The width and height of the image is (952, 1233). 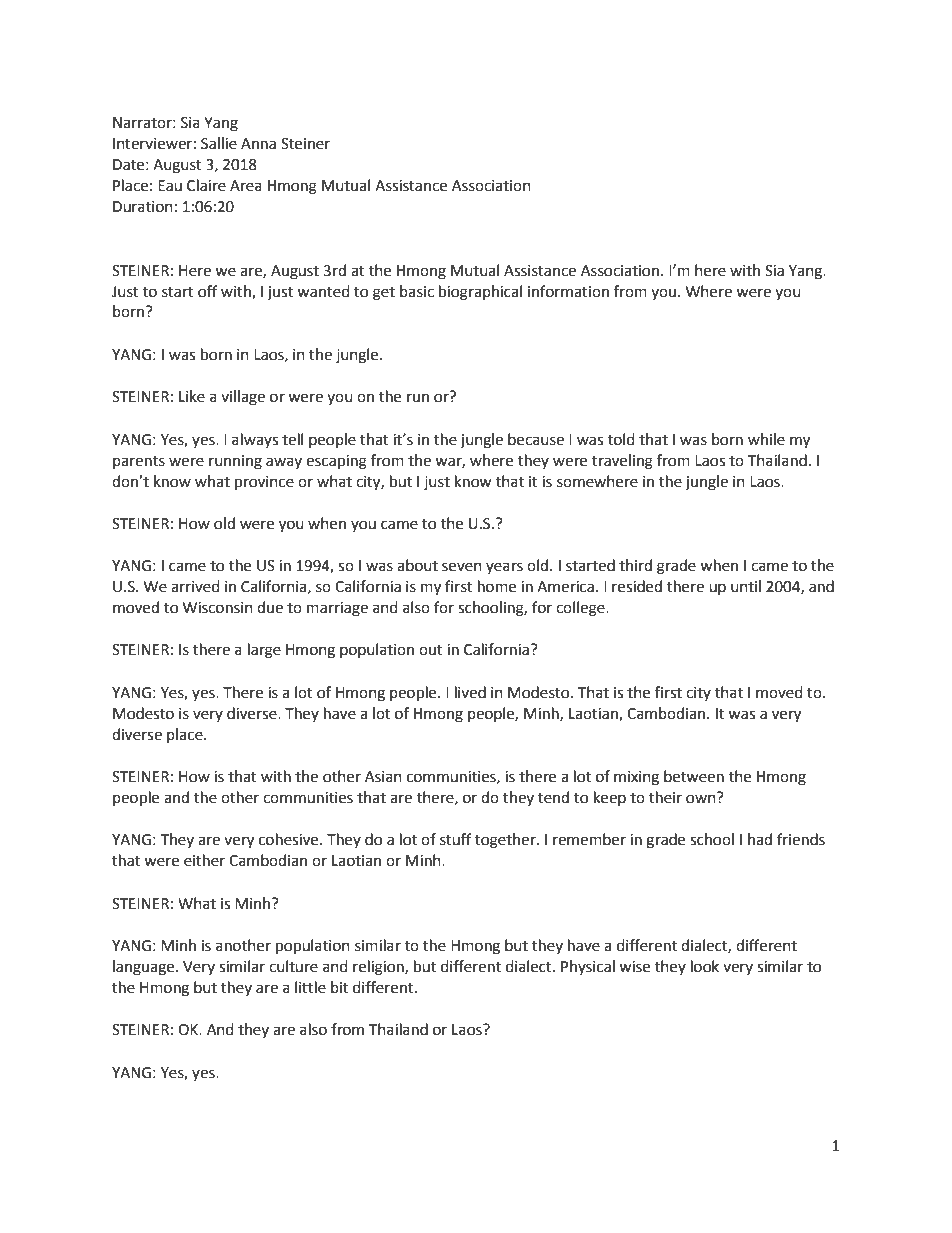 What do you see at coordinates (206, 185) in the image?
I see `Claire` at bounding box center [206, 185].
